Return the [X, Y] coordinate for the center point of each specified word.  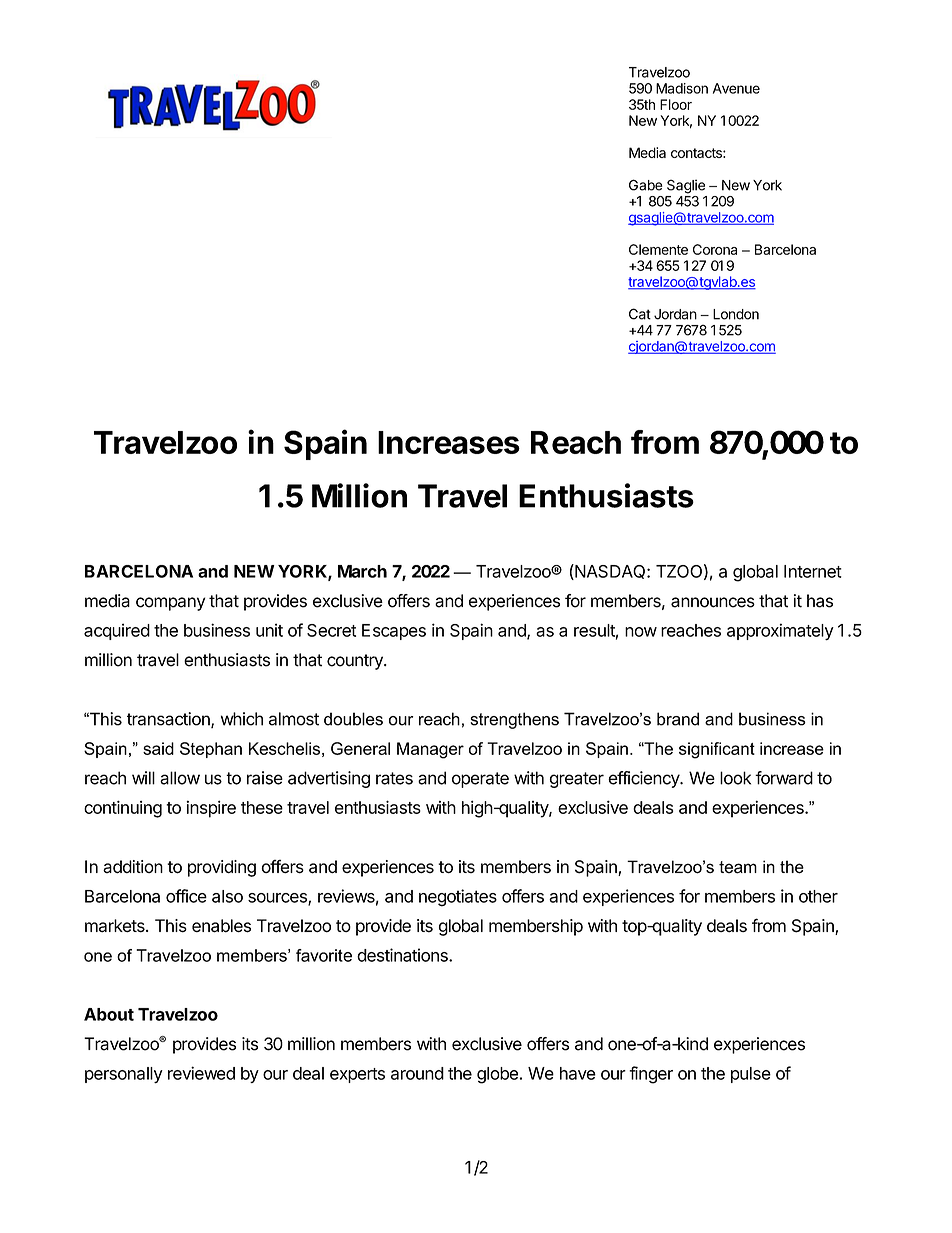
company [170, 604]
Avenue [736, 88]
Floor [676, 104]
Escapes [394, 632]
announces [713, 602]
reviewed [201, 1073]
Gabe [646, 185]
